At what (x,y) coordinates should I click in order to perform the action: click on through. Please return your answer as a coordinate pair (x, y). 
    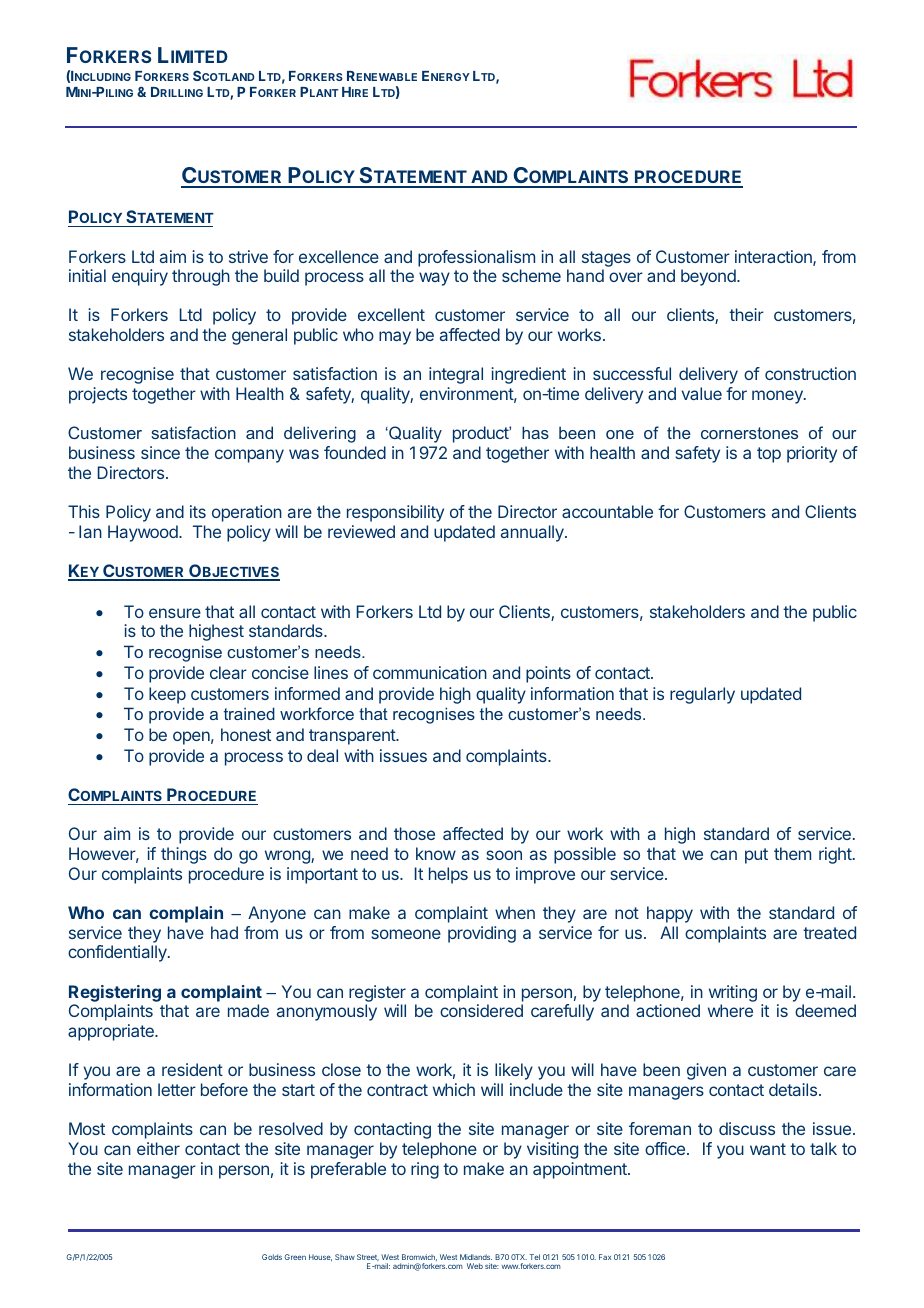
    Looking at the image, I should click on (201, 277).
